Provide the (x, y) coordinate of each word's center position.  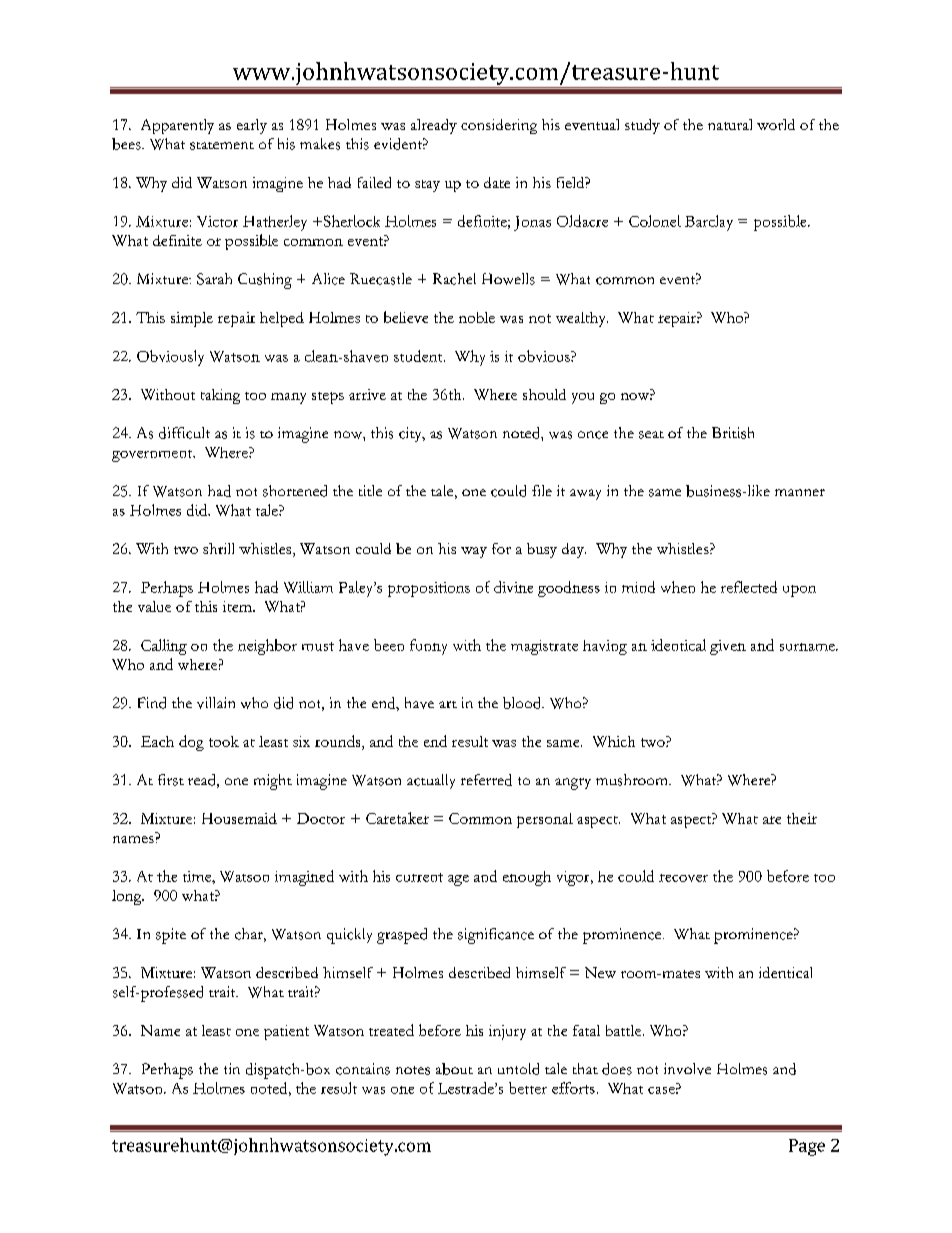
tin (232, 1068)
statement (222, 146)
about (454, 1069)
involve (687, 1069)
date (497, 182)
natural (730, 124)
